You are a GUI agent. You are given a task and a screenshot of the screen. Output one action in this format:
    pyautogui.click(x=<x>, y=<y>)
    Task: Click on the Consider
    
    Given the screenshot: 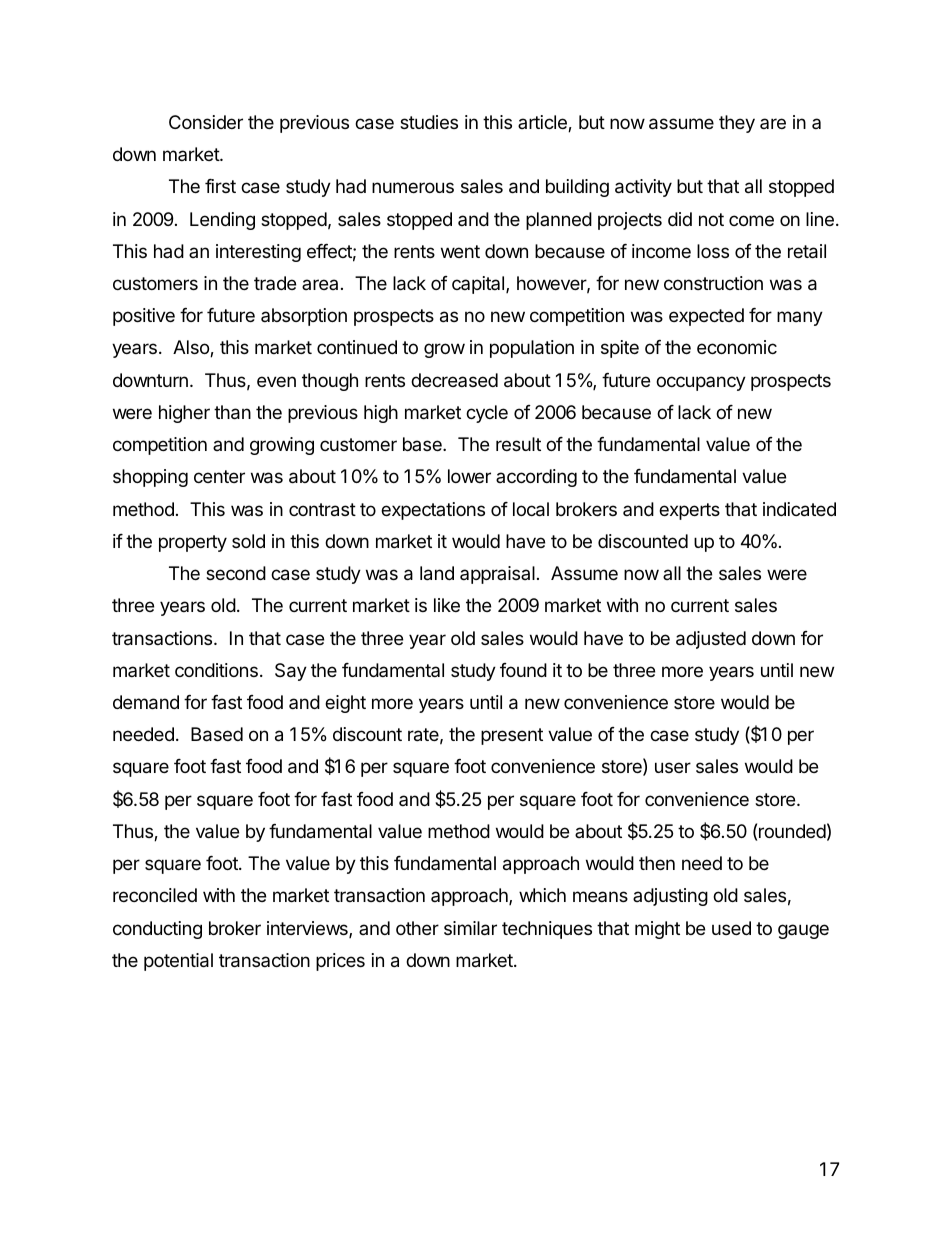 What is the action you would take?
    pyautogui.click(x=206, y=122)
